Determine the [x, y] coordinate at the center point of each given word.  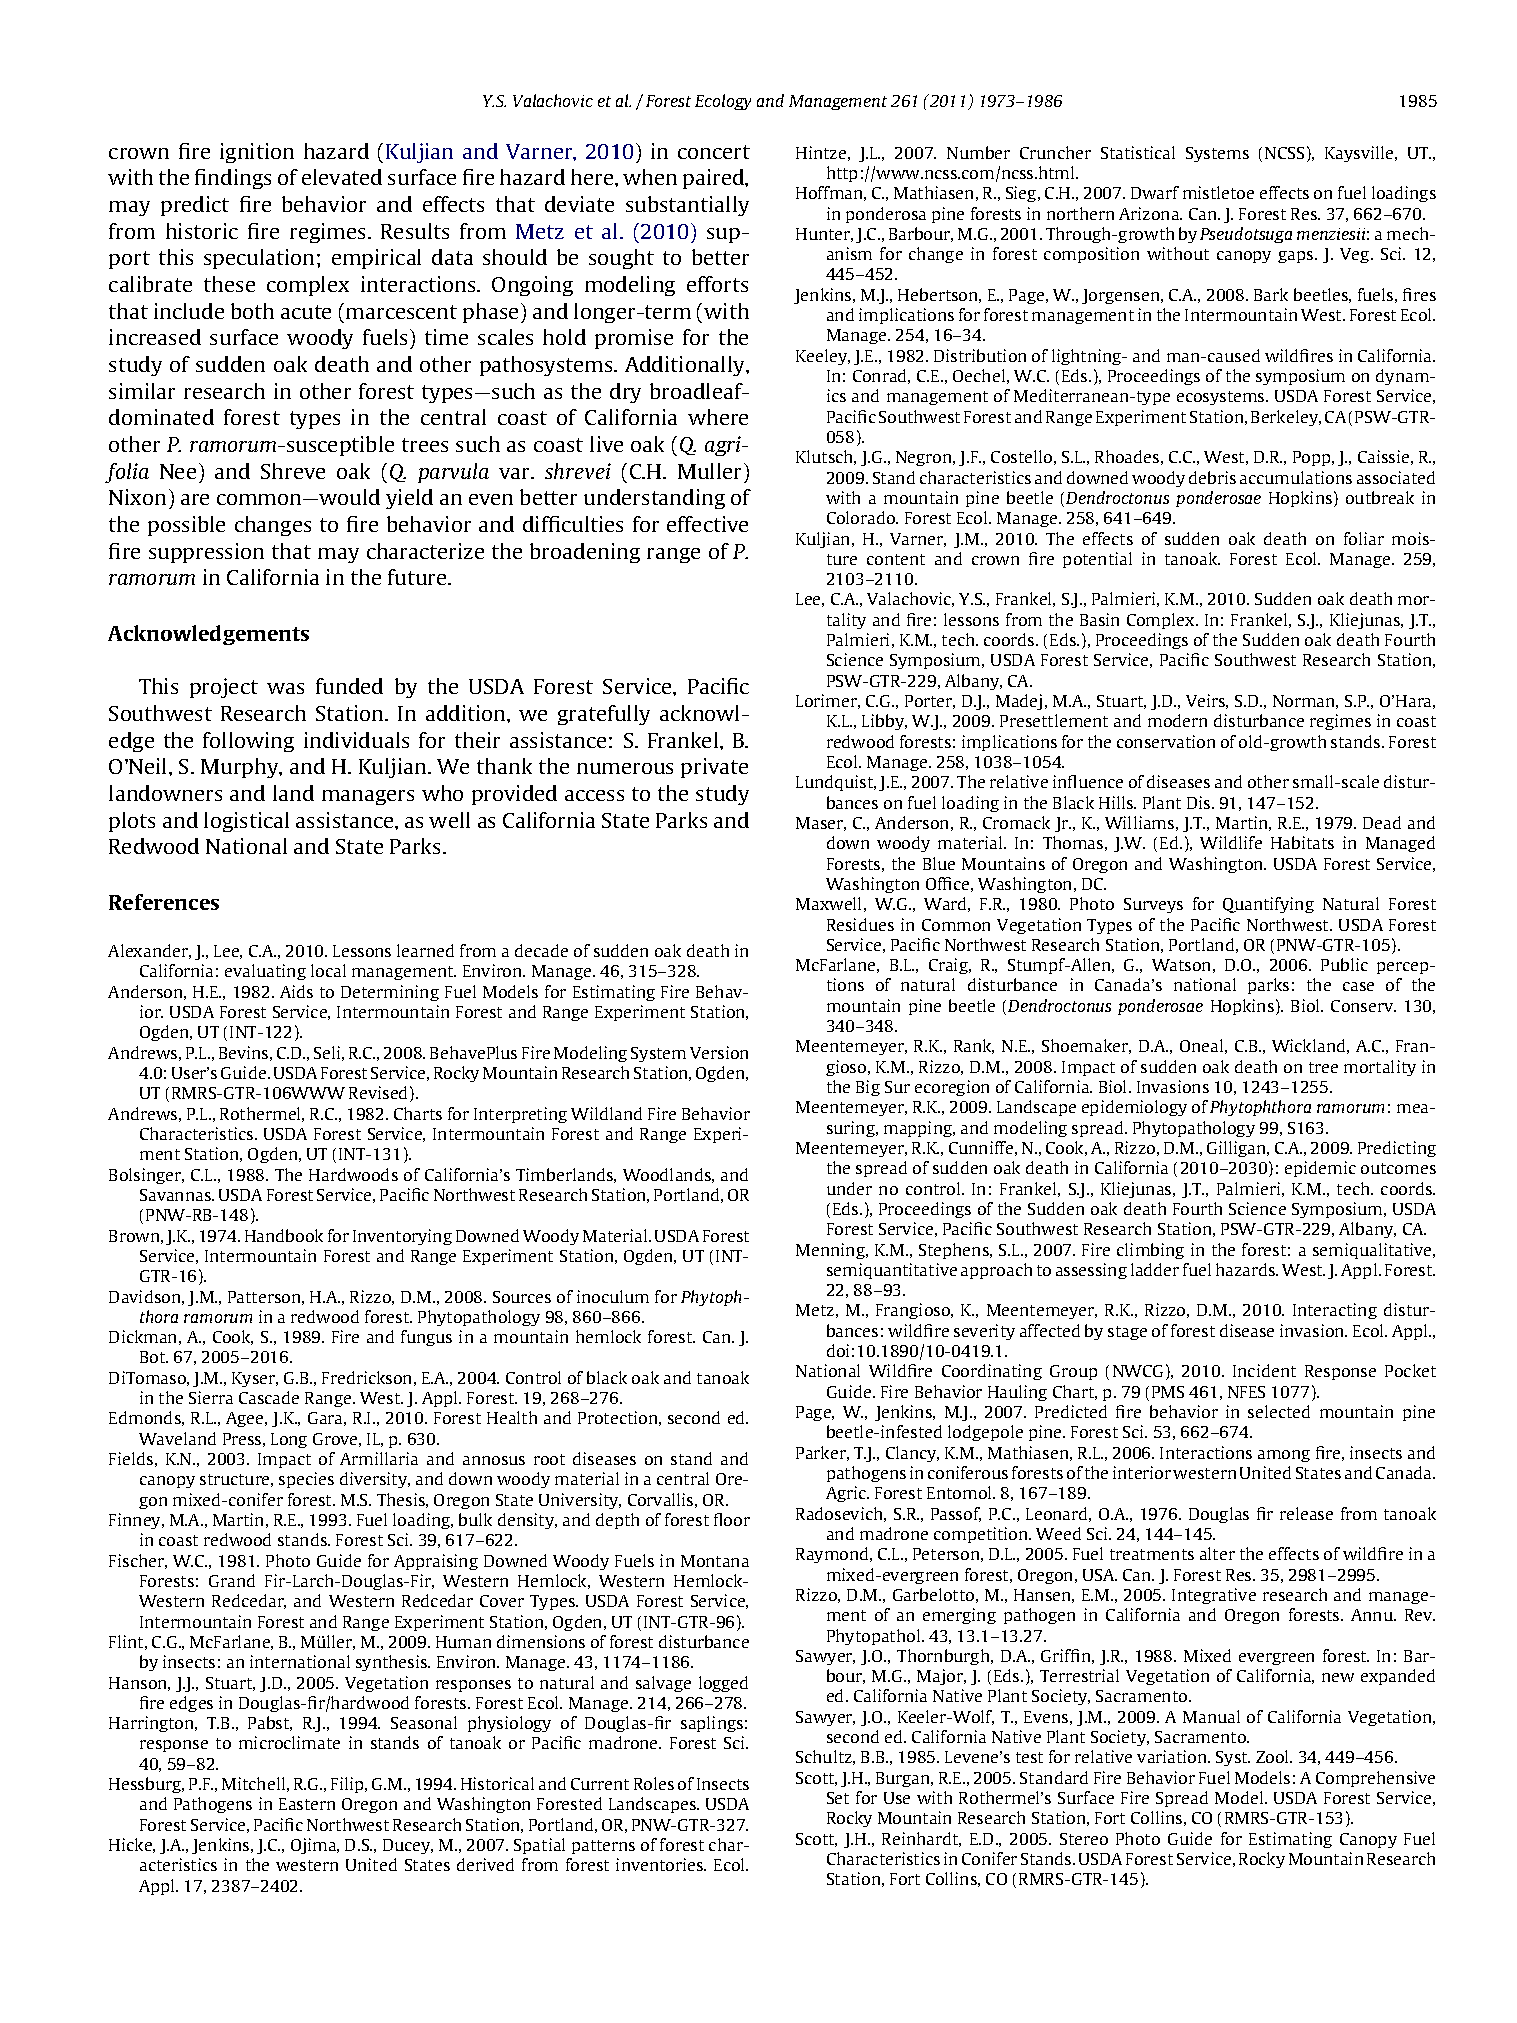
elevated [342, 177]
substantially [687, 206]
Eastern [307, 1804]
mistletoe [1218, 192]
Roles [654, 1783]
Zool [1274, 1756]
